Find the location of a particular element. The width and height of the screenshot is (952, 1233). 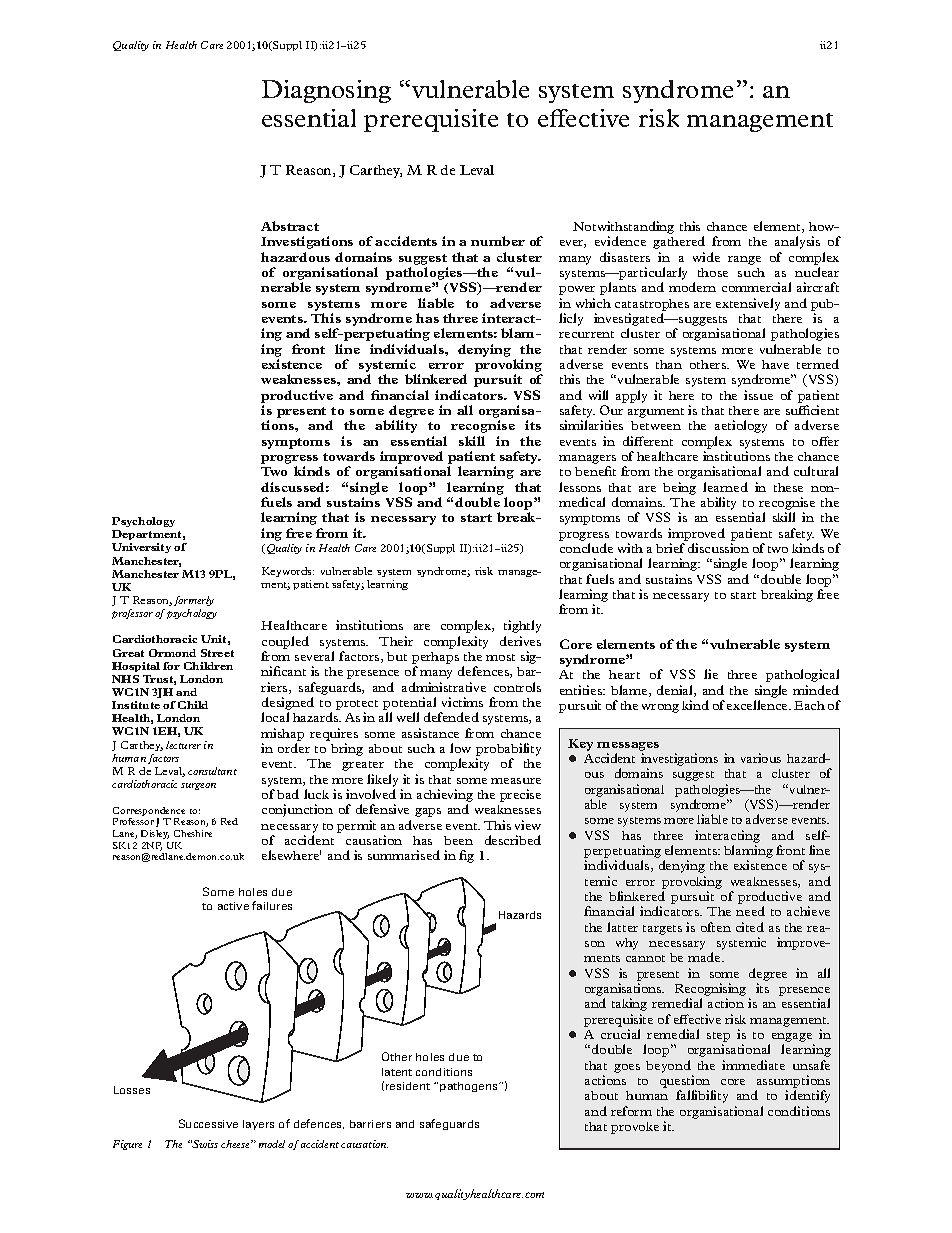

formerly is located at coordinates (194, 601).
